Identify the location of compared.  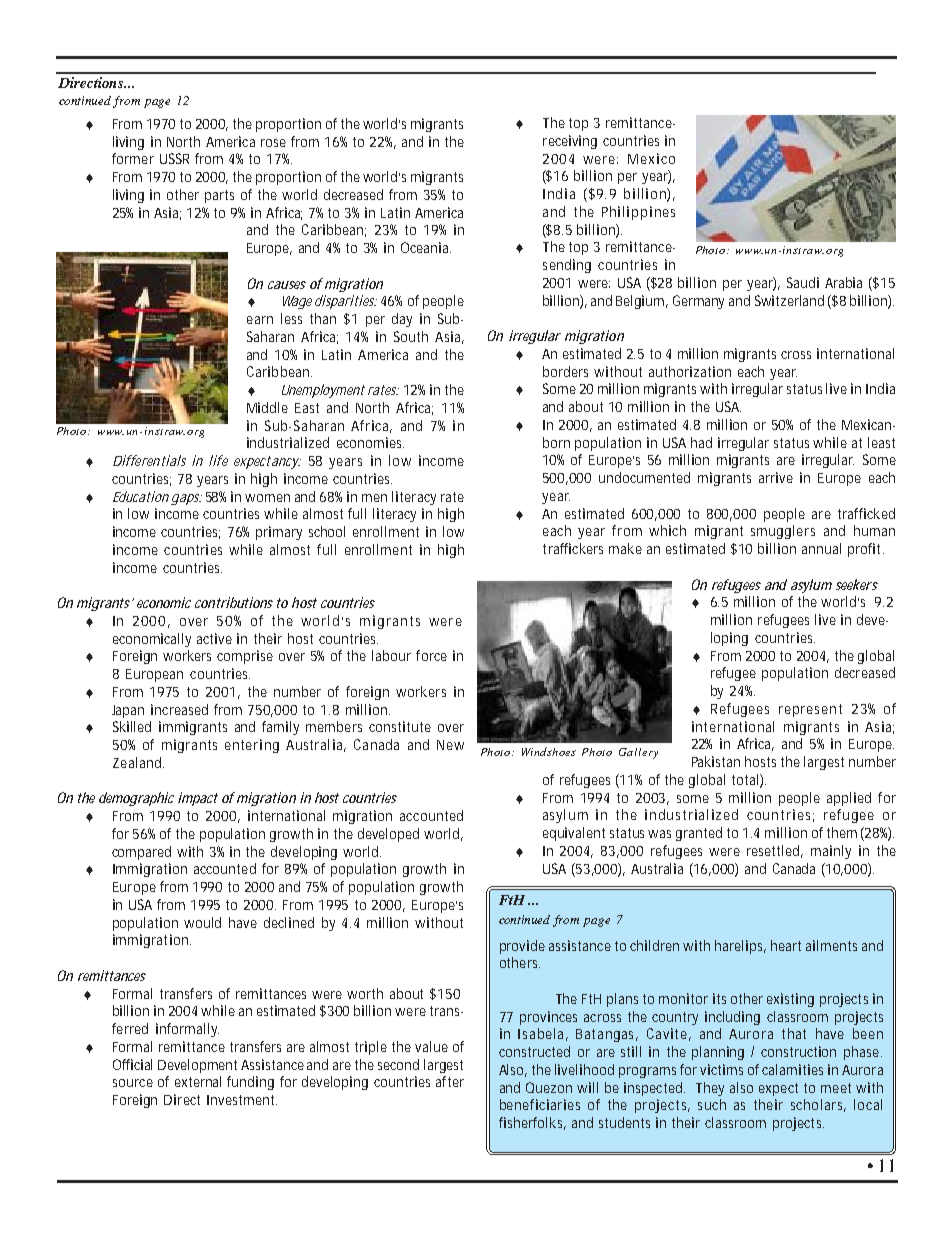
(141, 853).
